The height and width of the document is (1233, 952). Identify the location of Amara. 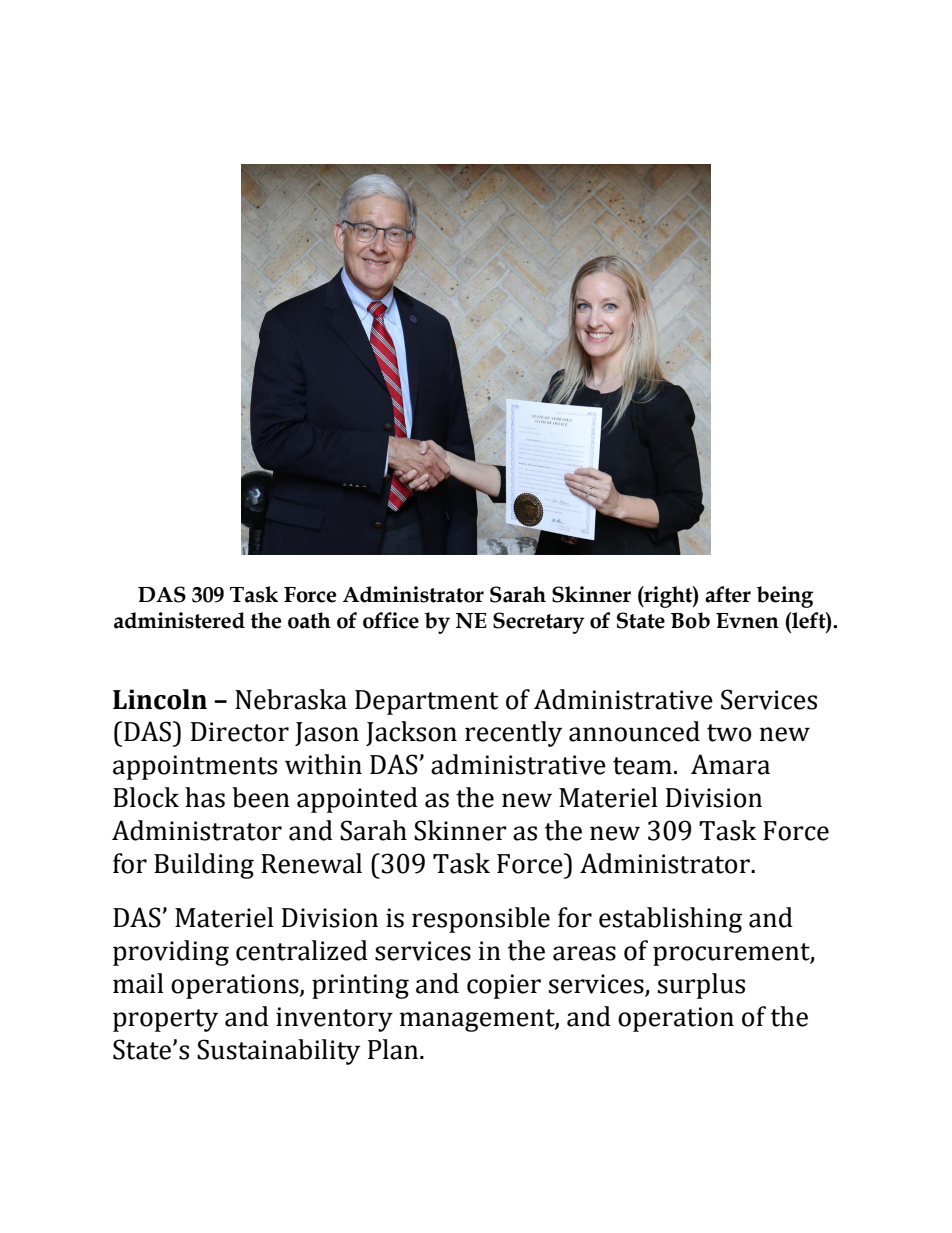
(730, 764).
